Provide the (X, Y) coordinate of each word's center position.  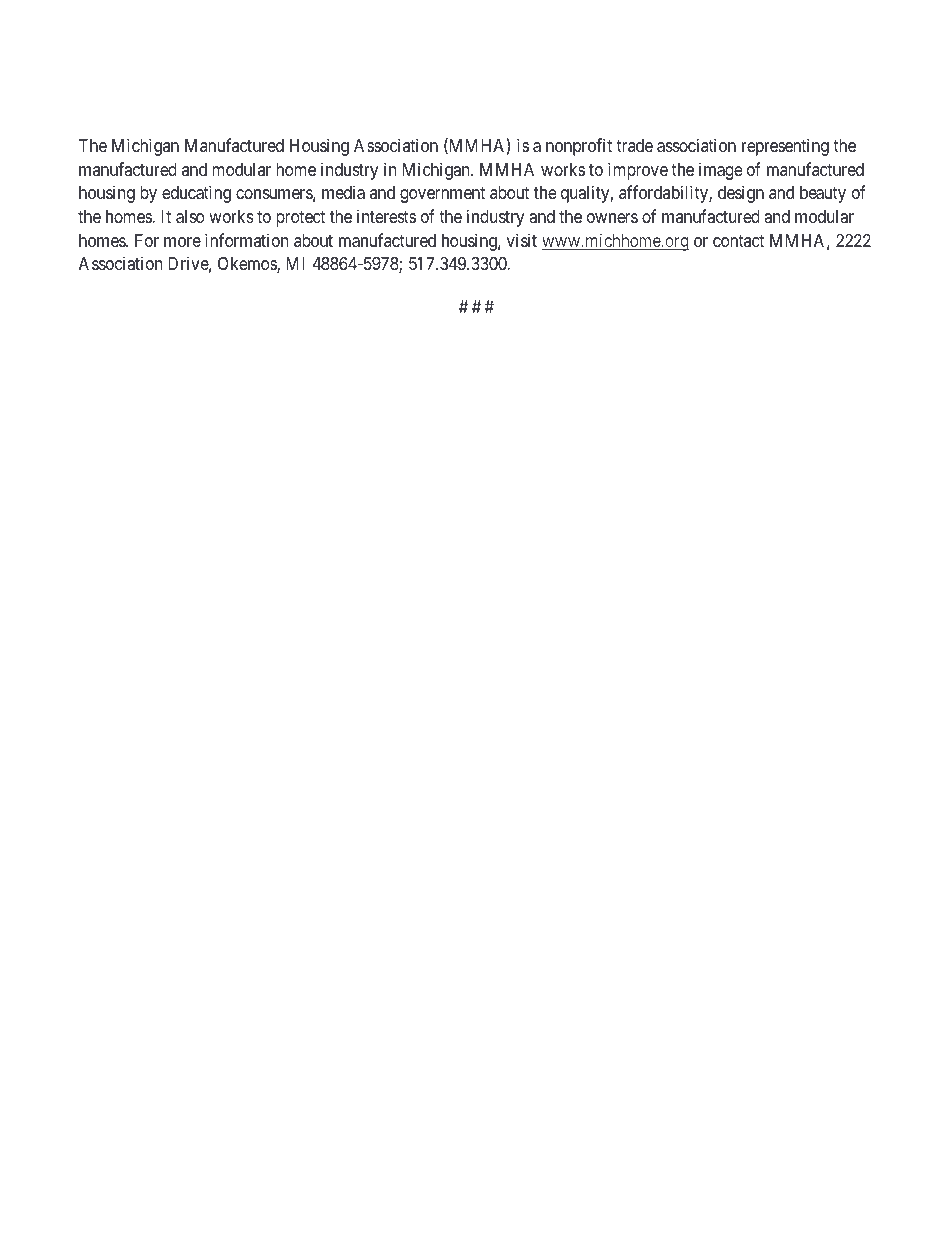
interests (386, 216)
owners (612, 218)
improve (638, 171)
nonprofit (579, 147)
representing (785, 147)
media (343, 192)
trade (634, 145)
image (720, 171)
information (246, 240)
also (190, 217)
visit (522, 240)
